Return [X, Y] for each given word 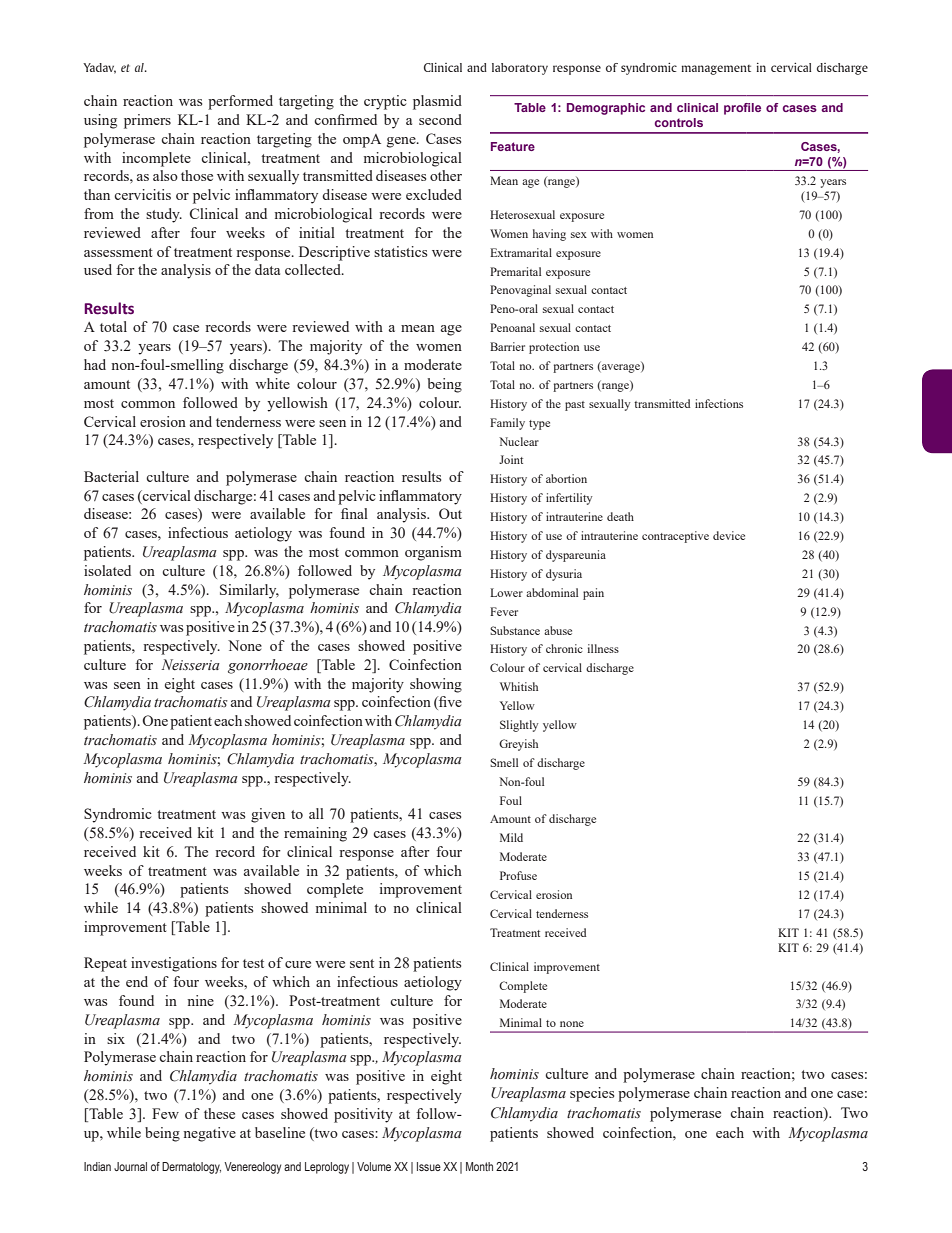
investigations [174, 964]
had [95, 364]
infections [719, 403]
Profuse [518, 875]
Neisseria [190, 665]
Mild [511, 837]
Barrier [507, 346]
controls [679, 122]
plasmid [437, 102]
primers [147, 121]
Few [165, 1113]
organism [433, 553]
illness [603, 648]
